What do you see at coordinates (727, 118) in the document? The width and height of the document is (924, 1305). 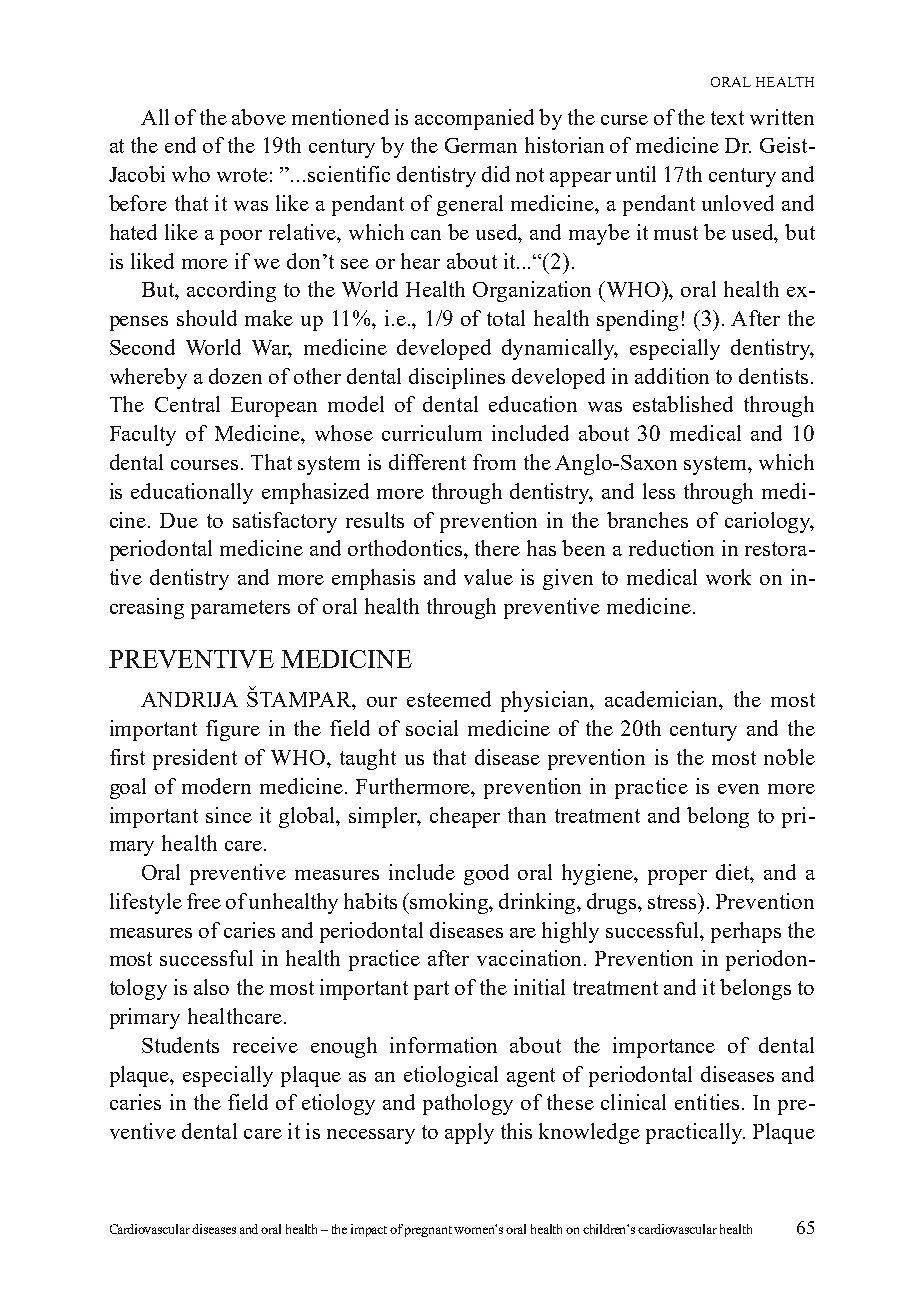 I see `text` at bounding box center [727, 118].
